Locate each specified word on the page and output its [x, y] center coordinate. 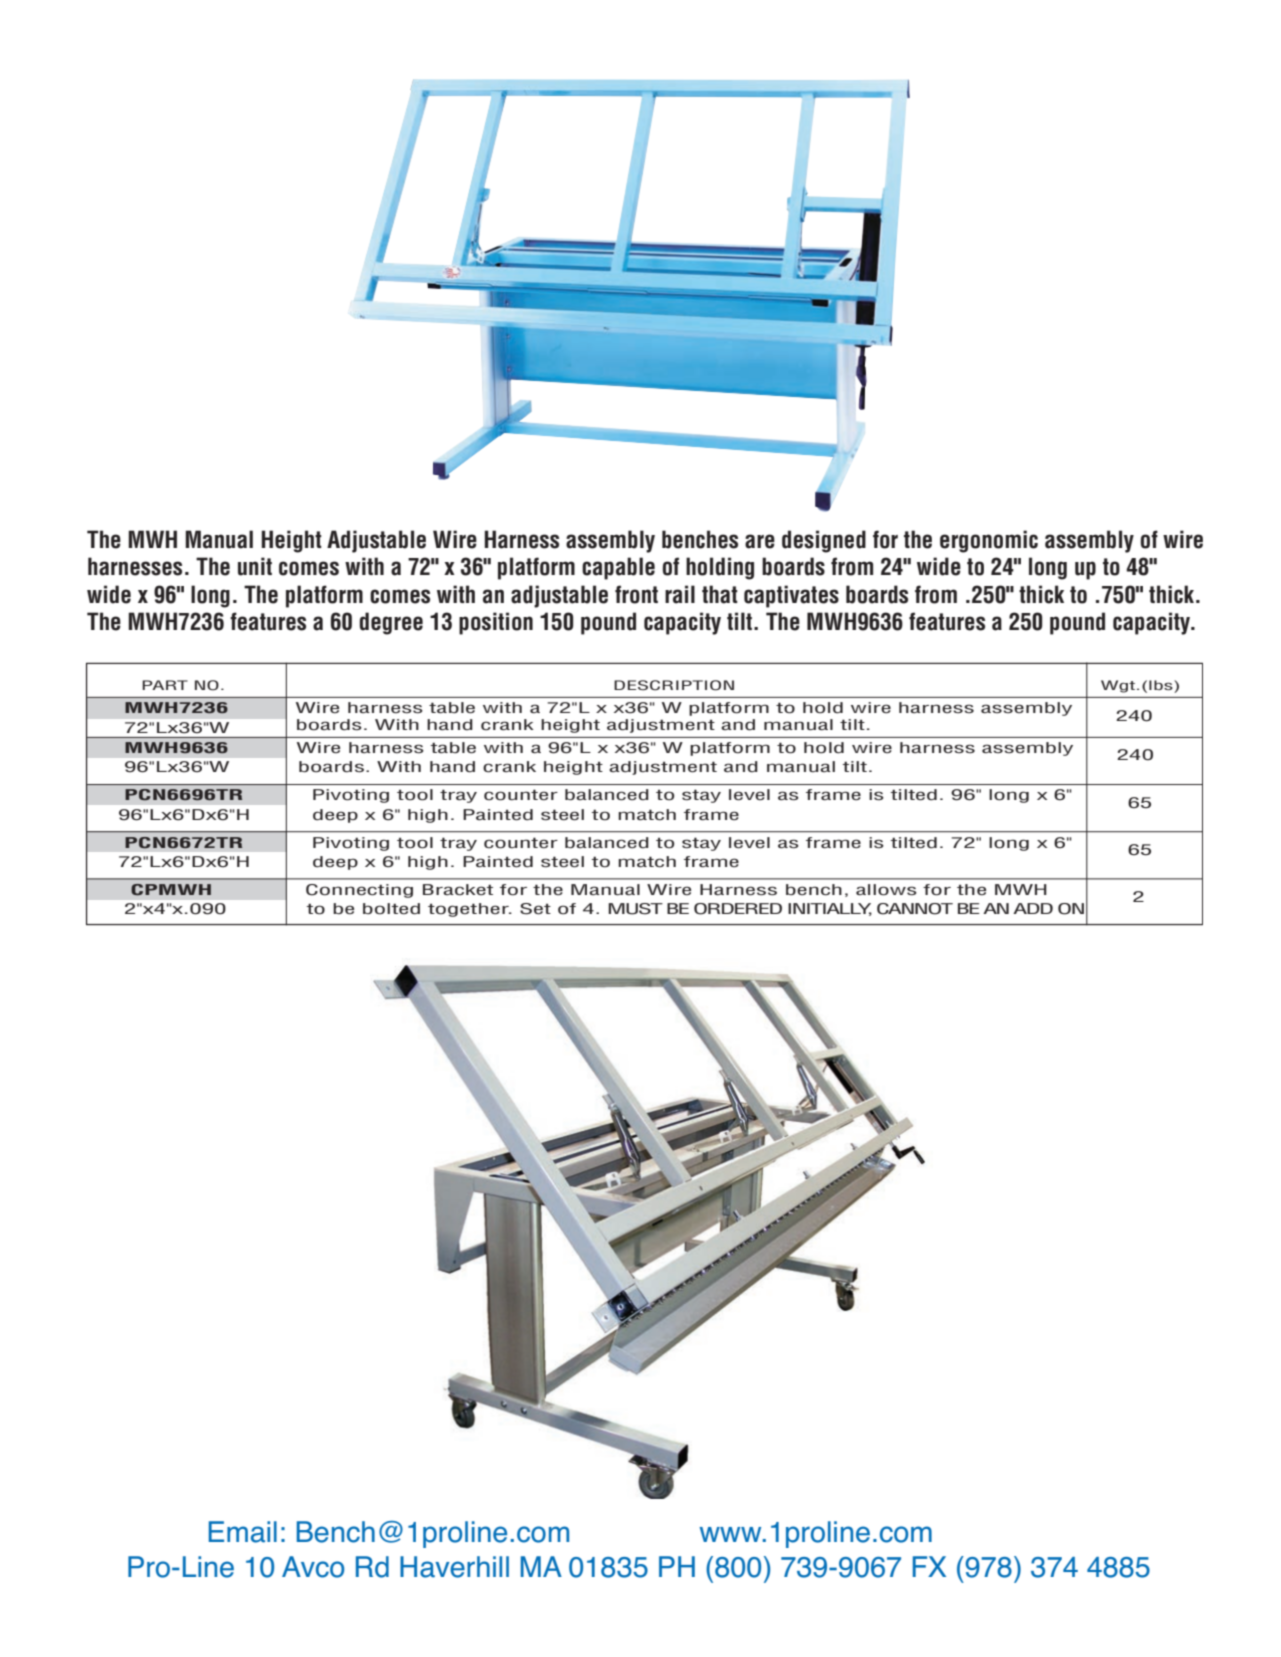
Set [535, 909]
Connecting [359, 891]
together [469, 910]
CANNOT [915, 909]
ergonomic [989, 541]
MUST [635, 909]
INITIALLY [830, 909]
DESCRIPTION [674, 685]
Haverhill [454, 1567]
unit [255, 566]
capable [618, 568]
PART [165, 685]
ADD [1033, 908]
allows [886, 890]
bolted [391, 909]
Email [243, 1532]
